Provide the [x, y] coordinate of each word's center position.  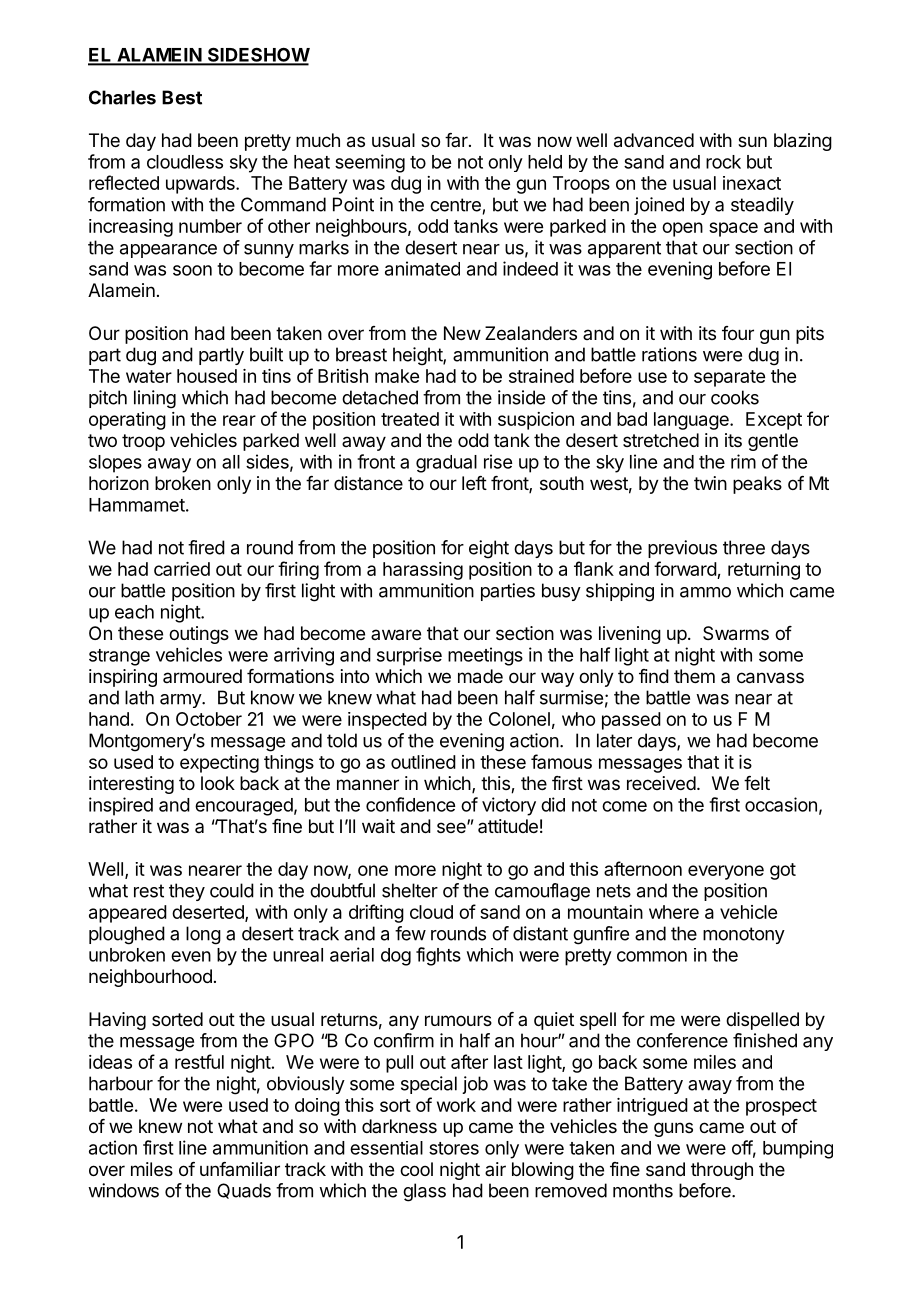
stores [454, 1148]
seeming [370, 163]
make [397, 376]
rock [723, 162]
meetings [485, 656]
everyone [726, 872]
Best [182, 97]
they [187, 892]
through [722, 1171]
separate [729, 378]
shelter [410, 890]
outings [199, 635]
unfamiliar [240, 1169]
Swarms [736, 633]
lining [155, 399]
